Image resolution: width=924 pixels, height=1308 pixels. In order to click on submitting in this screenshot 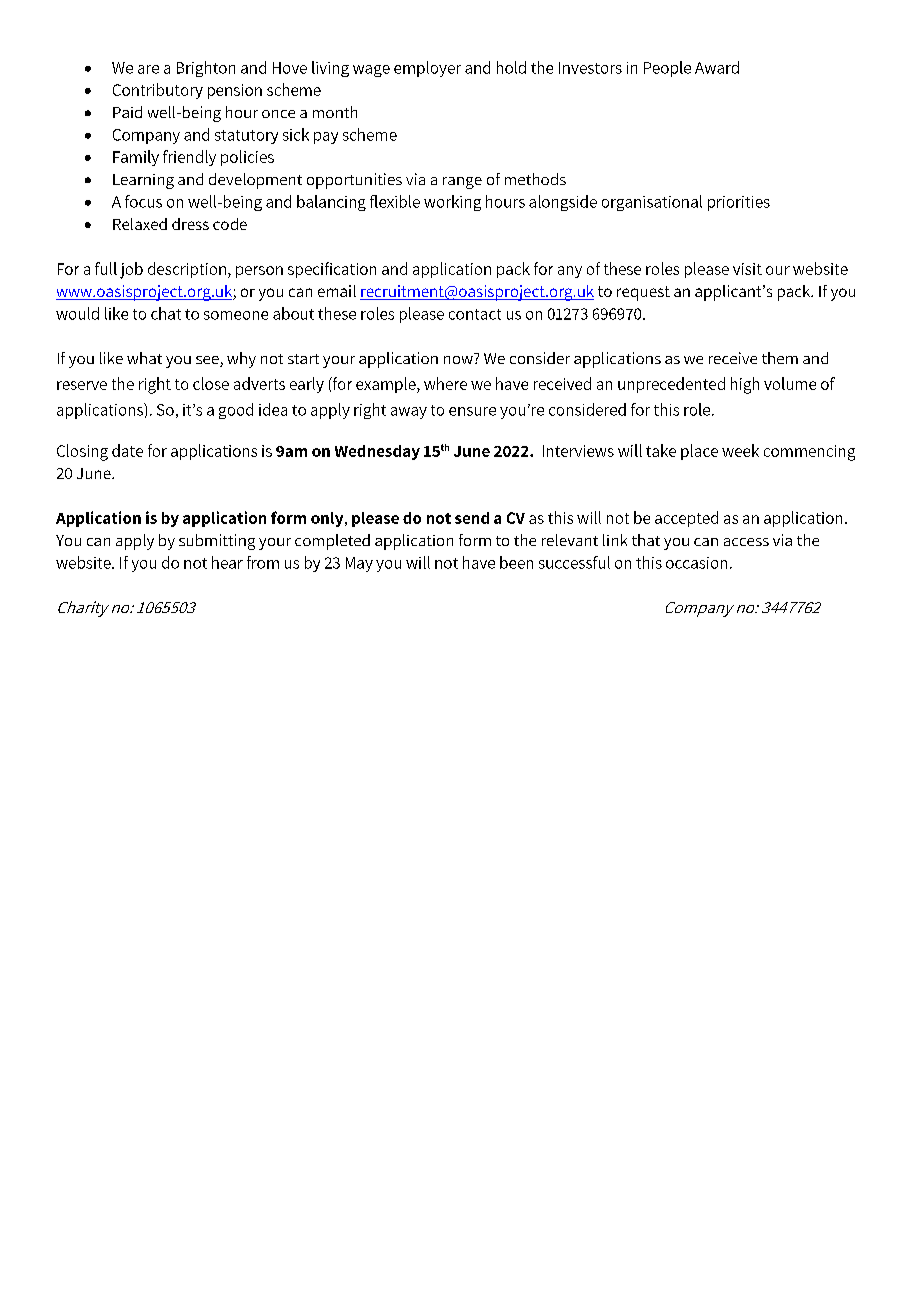, I will do `click(217, 542)`.
